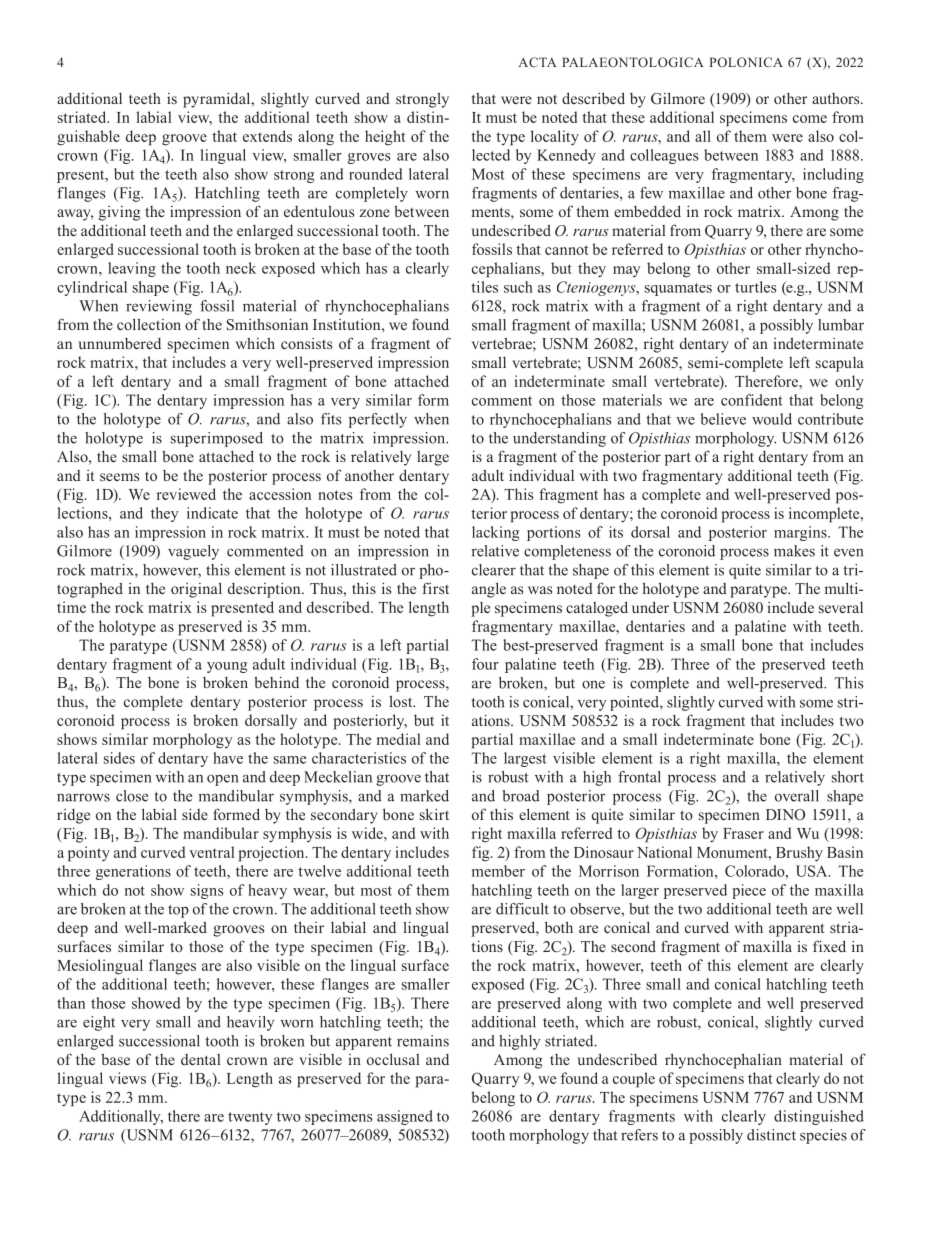 Image resolution: width=952 pixels, height=1233 pixels. What do you see at coordinates (823, 1136) in the page?
I see `species` at bounding box center [823, 1136].
